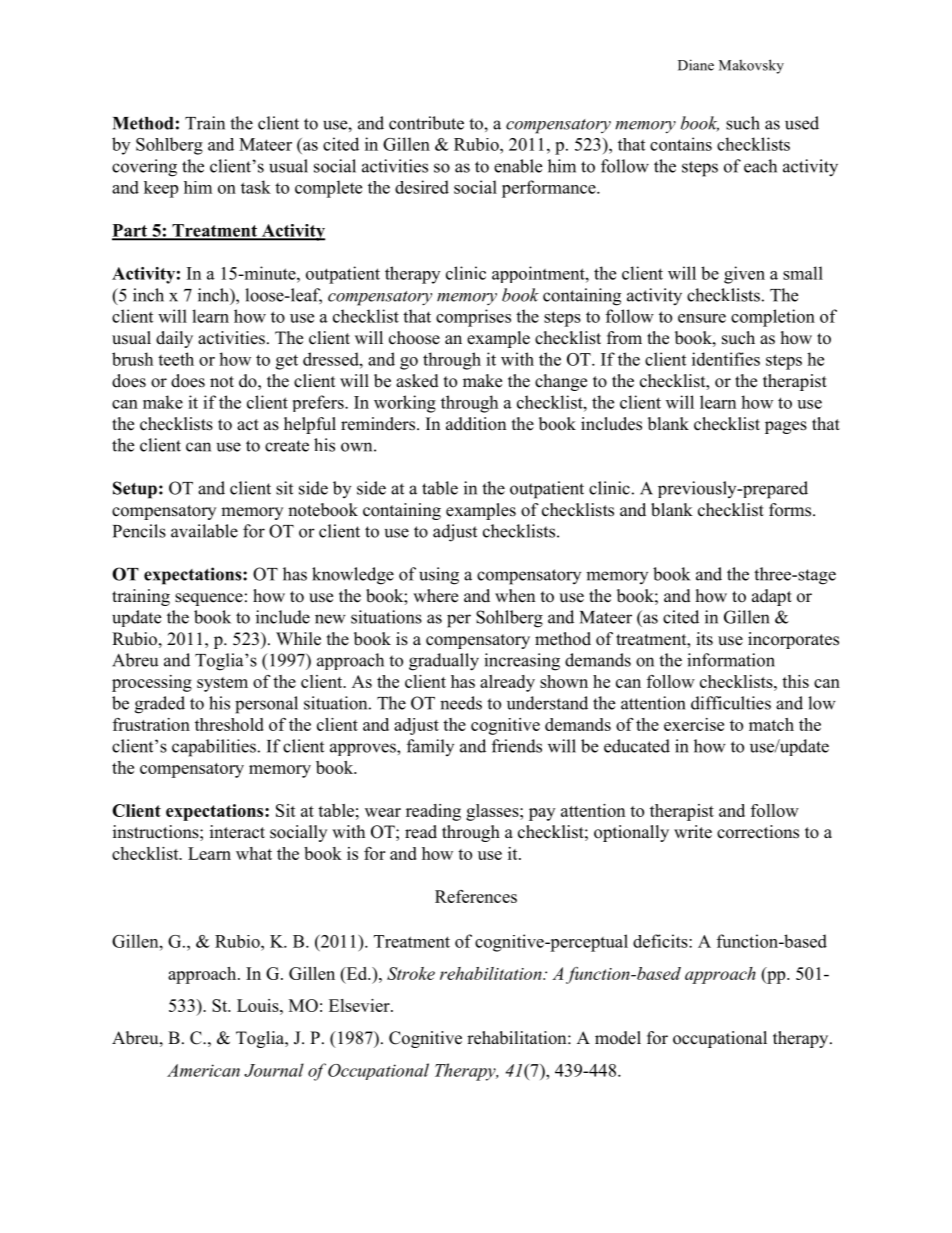 This image has width=952, height=1233. I want to click on American, so click(203, 1070).
